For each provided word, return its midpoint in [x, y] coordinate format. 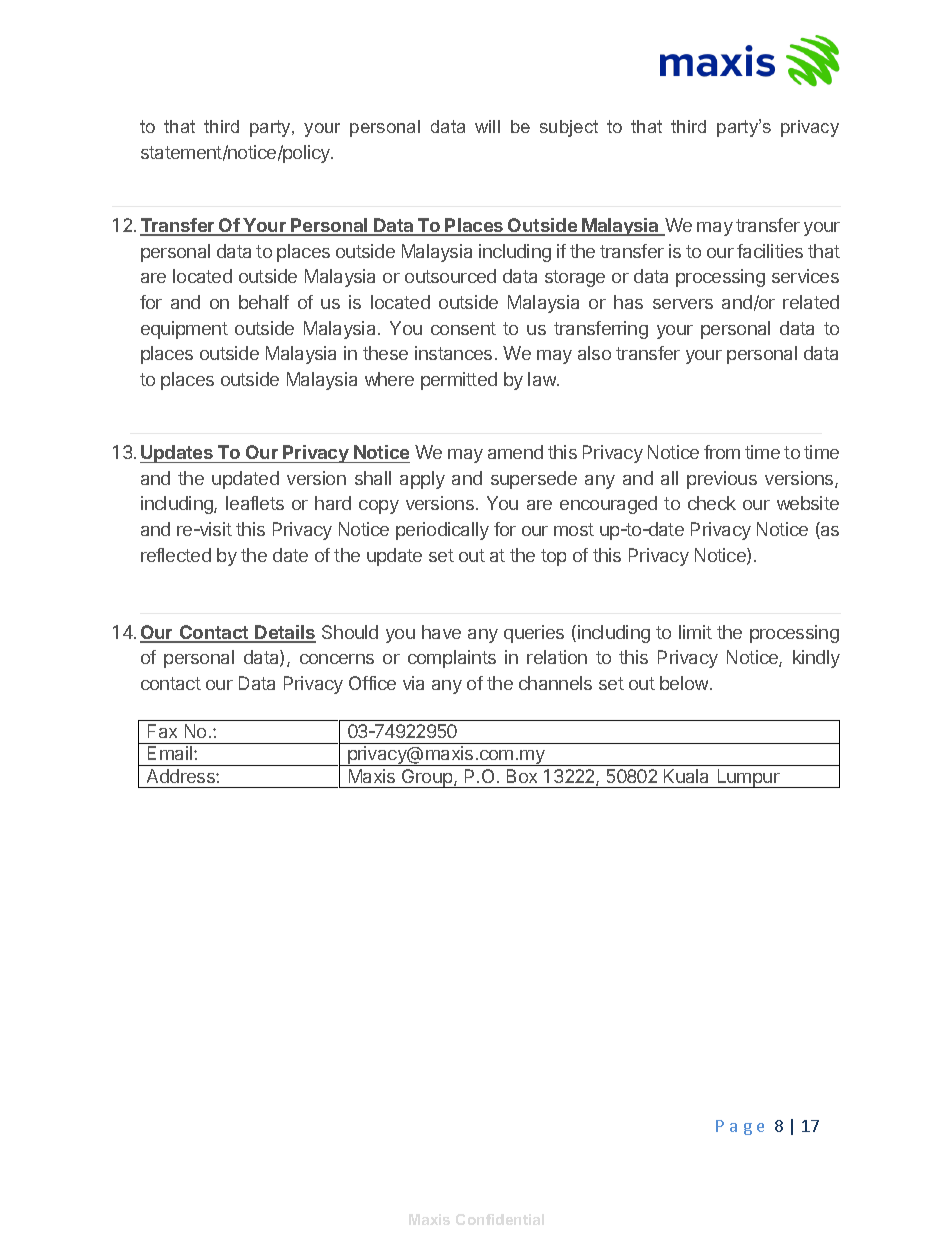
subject [569, 128]
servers [683, 304]
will [487, 126]
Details [285, 633]
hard [333, 503]
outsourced [450, 276]
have [441, 632]
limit [695, 632]
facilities [770, 251]
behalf [264, 302]
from [722, 452]
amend [515, 452]
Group [427, 778]
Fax [162, 731]
